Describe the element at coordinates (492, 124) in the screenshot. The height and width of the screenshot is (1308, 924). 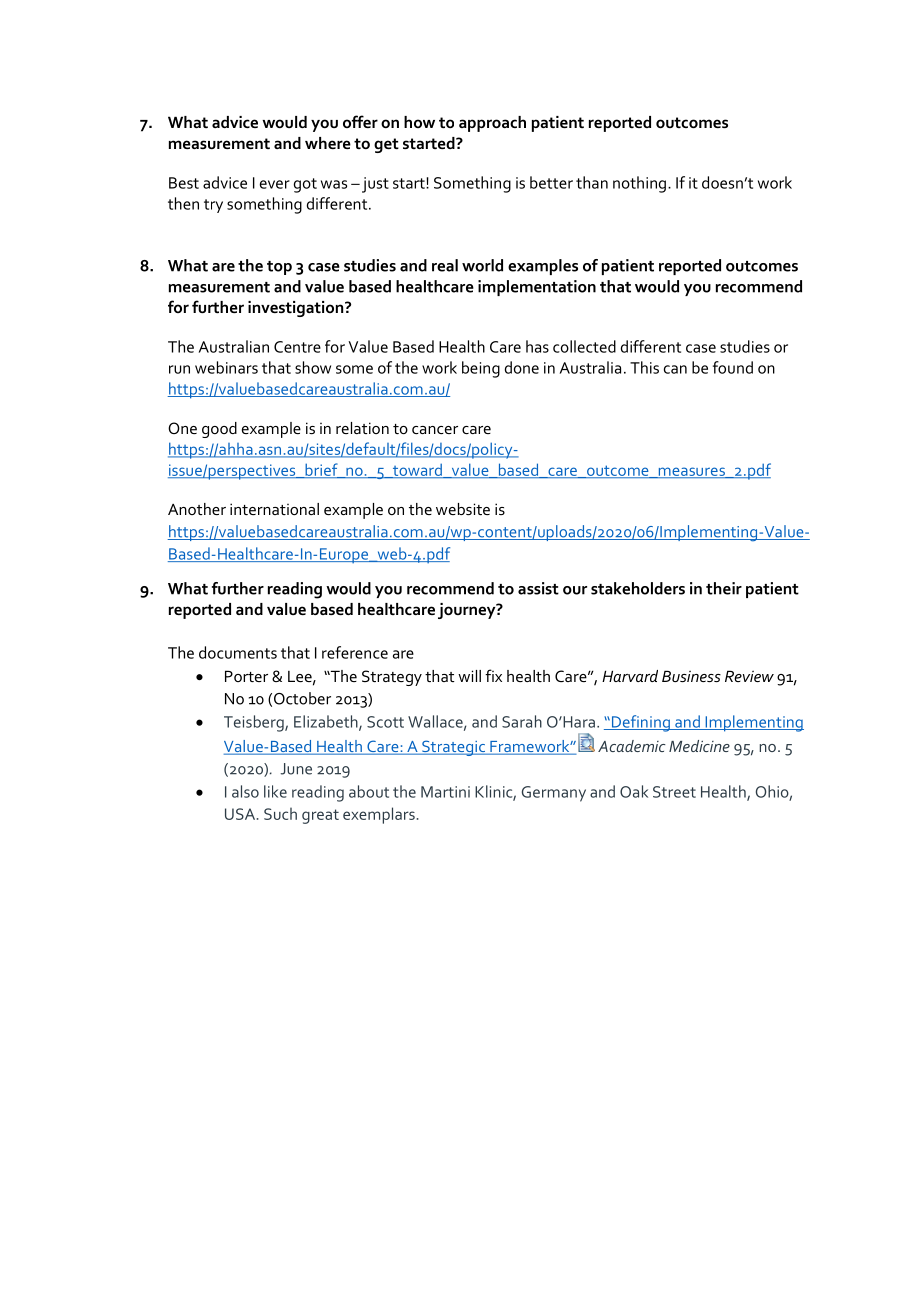
I see `approach` at that location.
